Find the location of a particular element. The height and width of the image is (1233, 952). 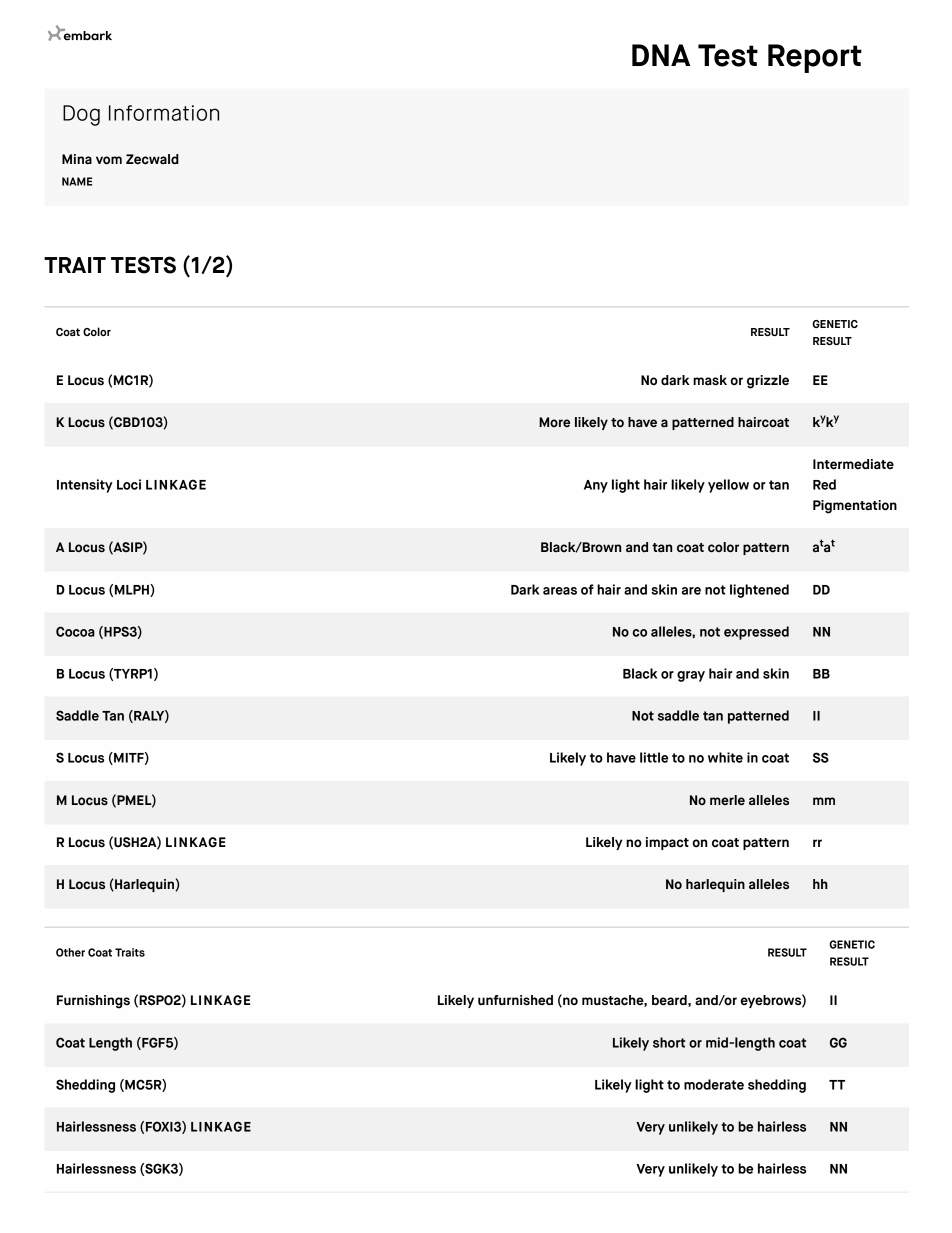

Furnishings is located at coordinates (93, 1002).
